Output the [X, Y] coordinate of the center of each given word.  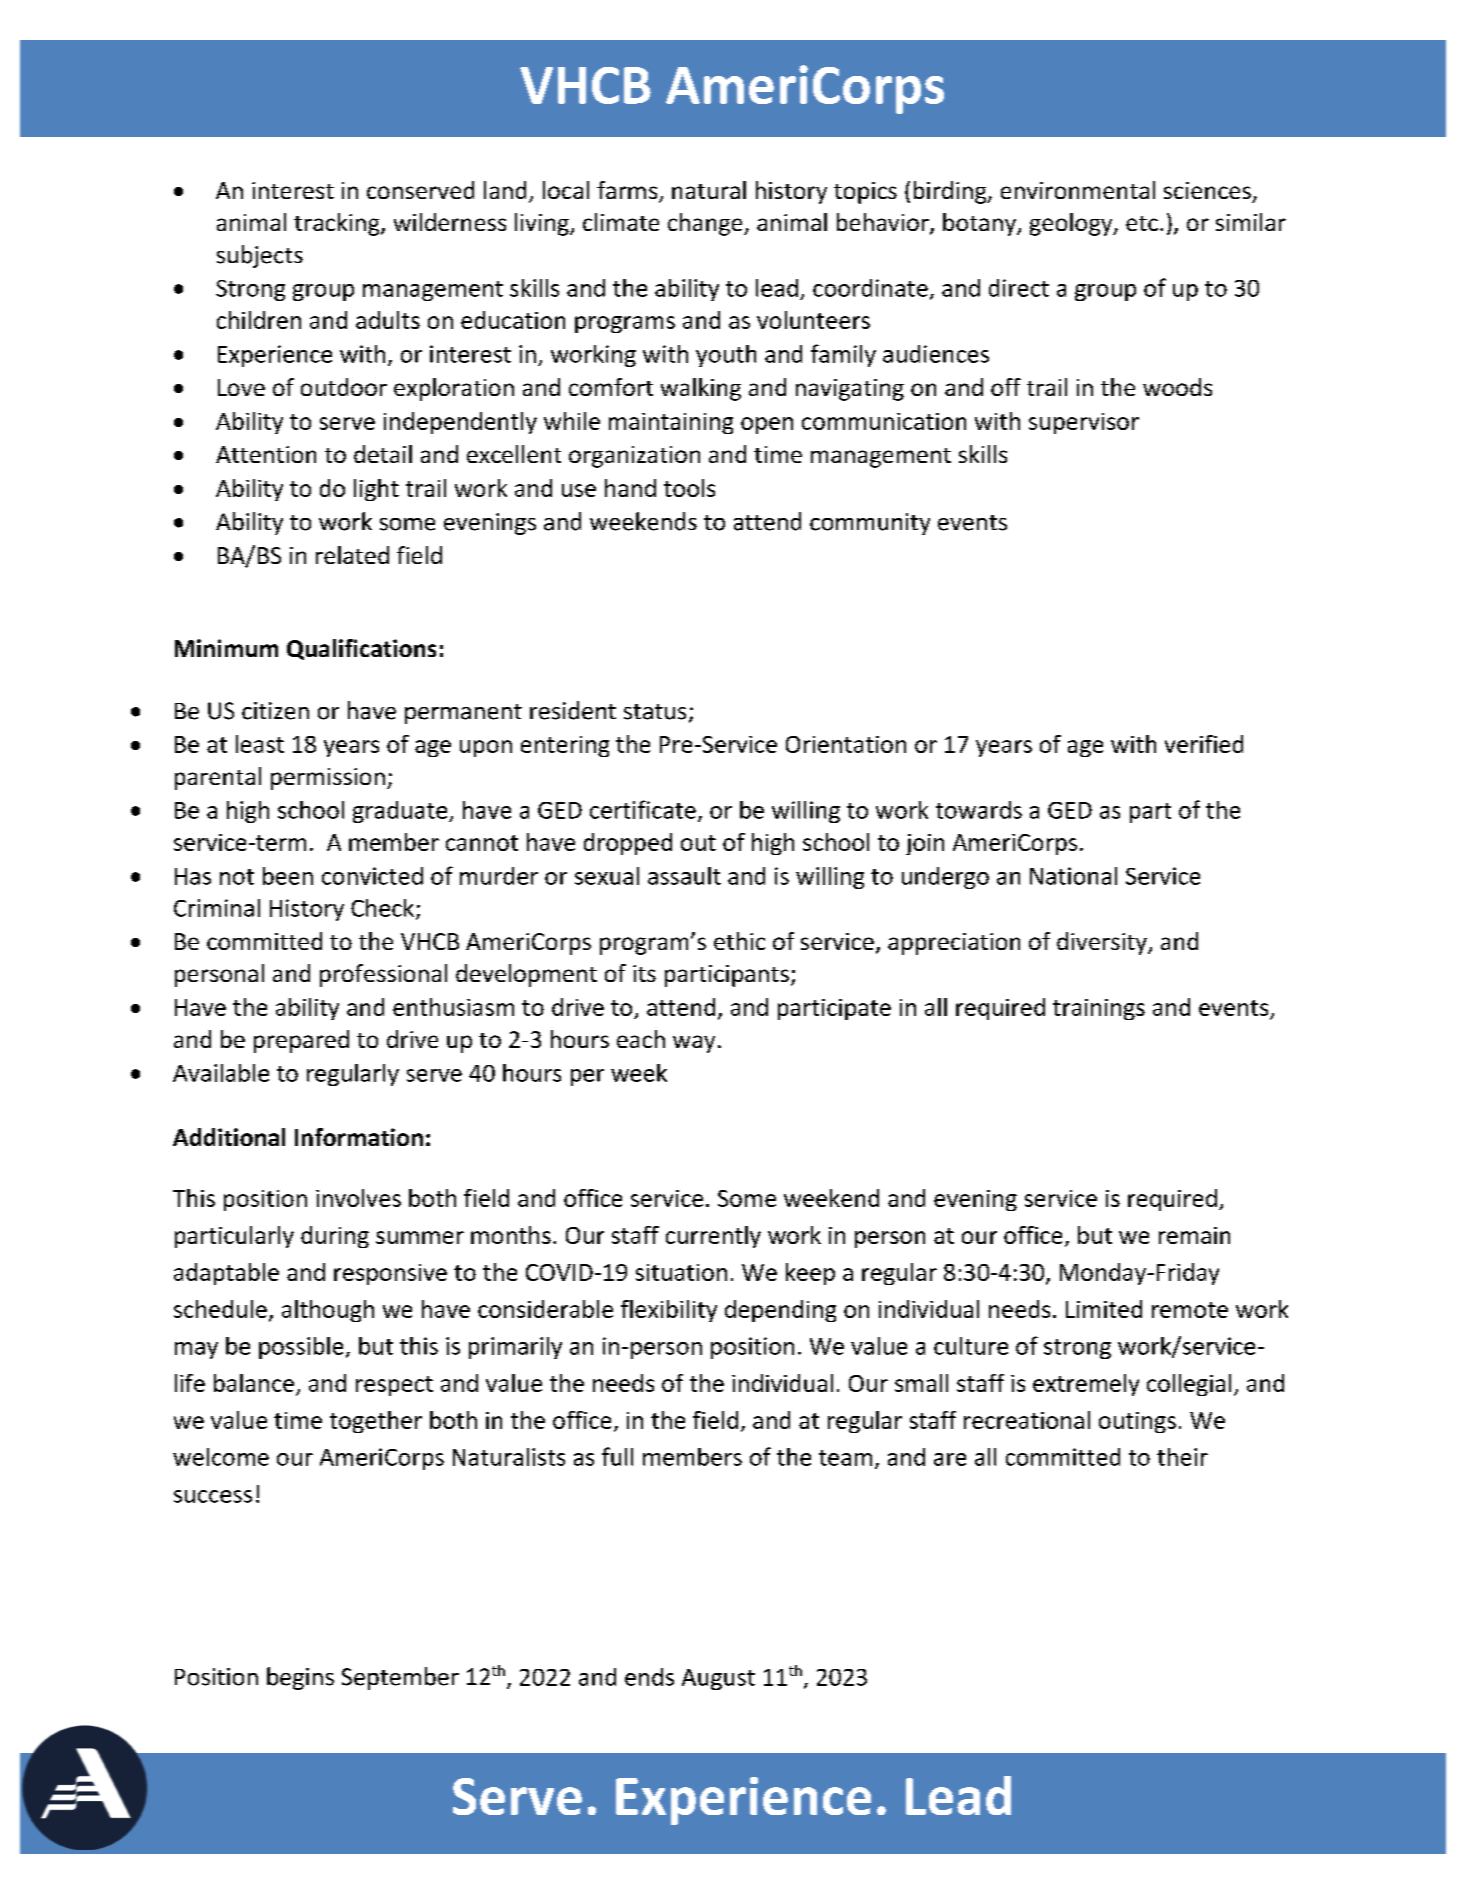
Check [382, 908]
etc [1142, 223]
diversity [1103, 943]
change [706, 224]
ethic [739, 941]
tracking [338, 224]
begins [300, 1678]
